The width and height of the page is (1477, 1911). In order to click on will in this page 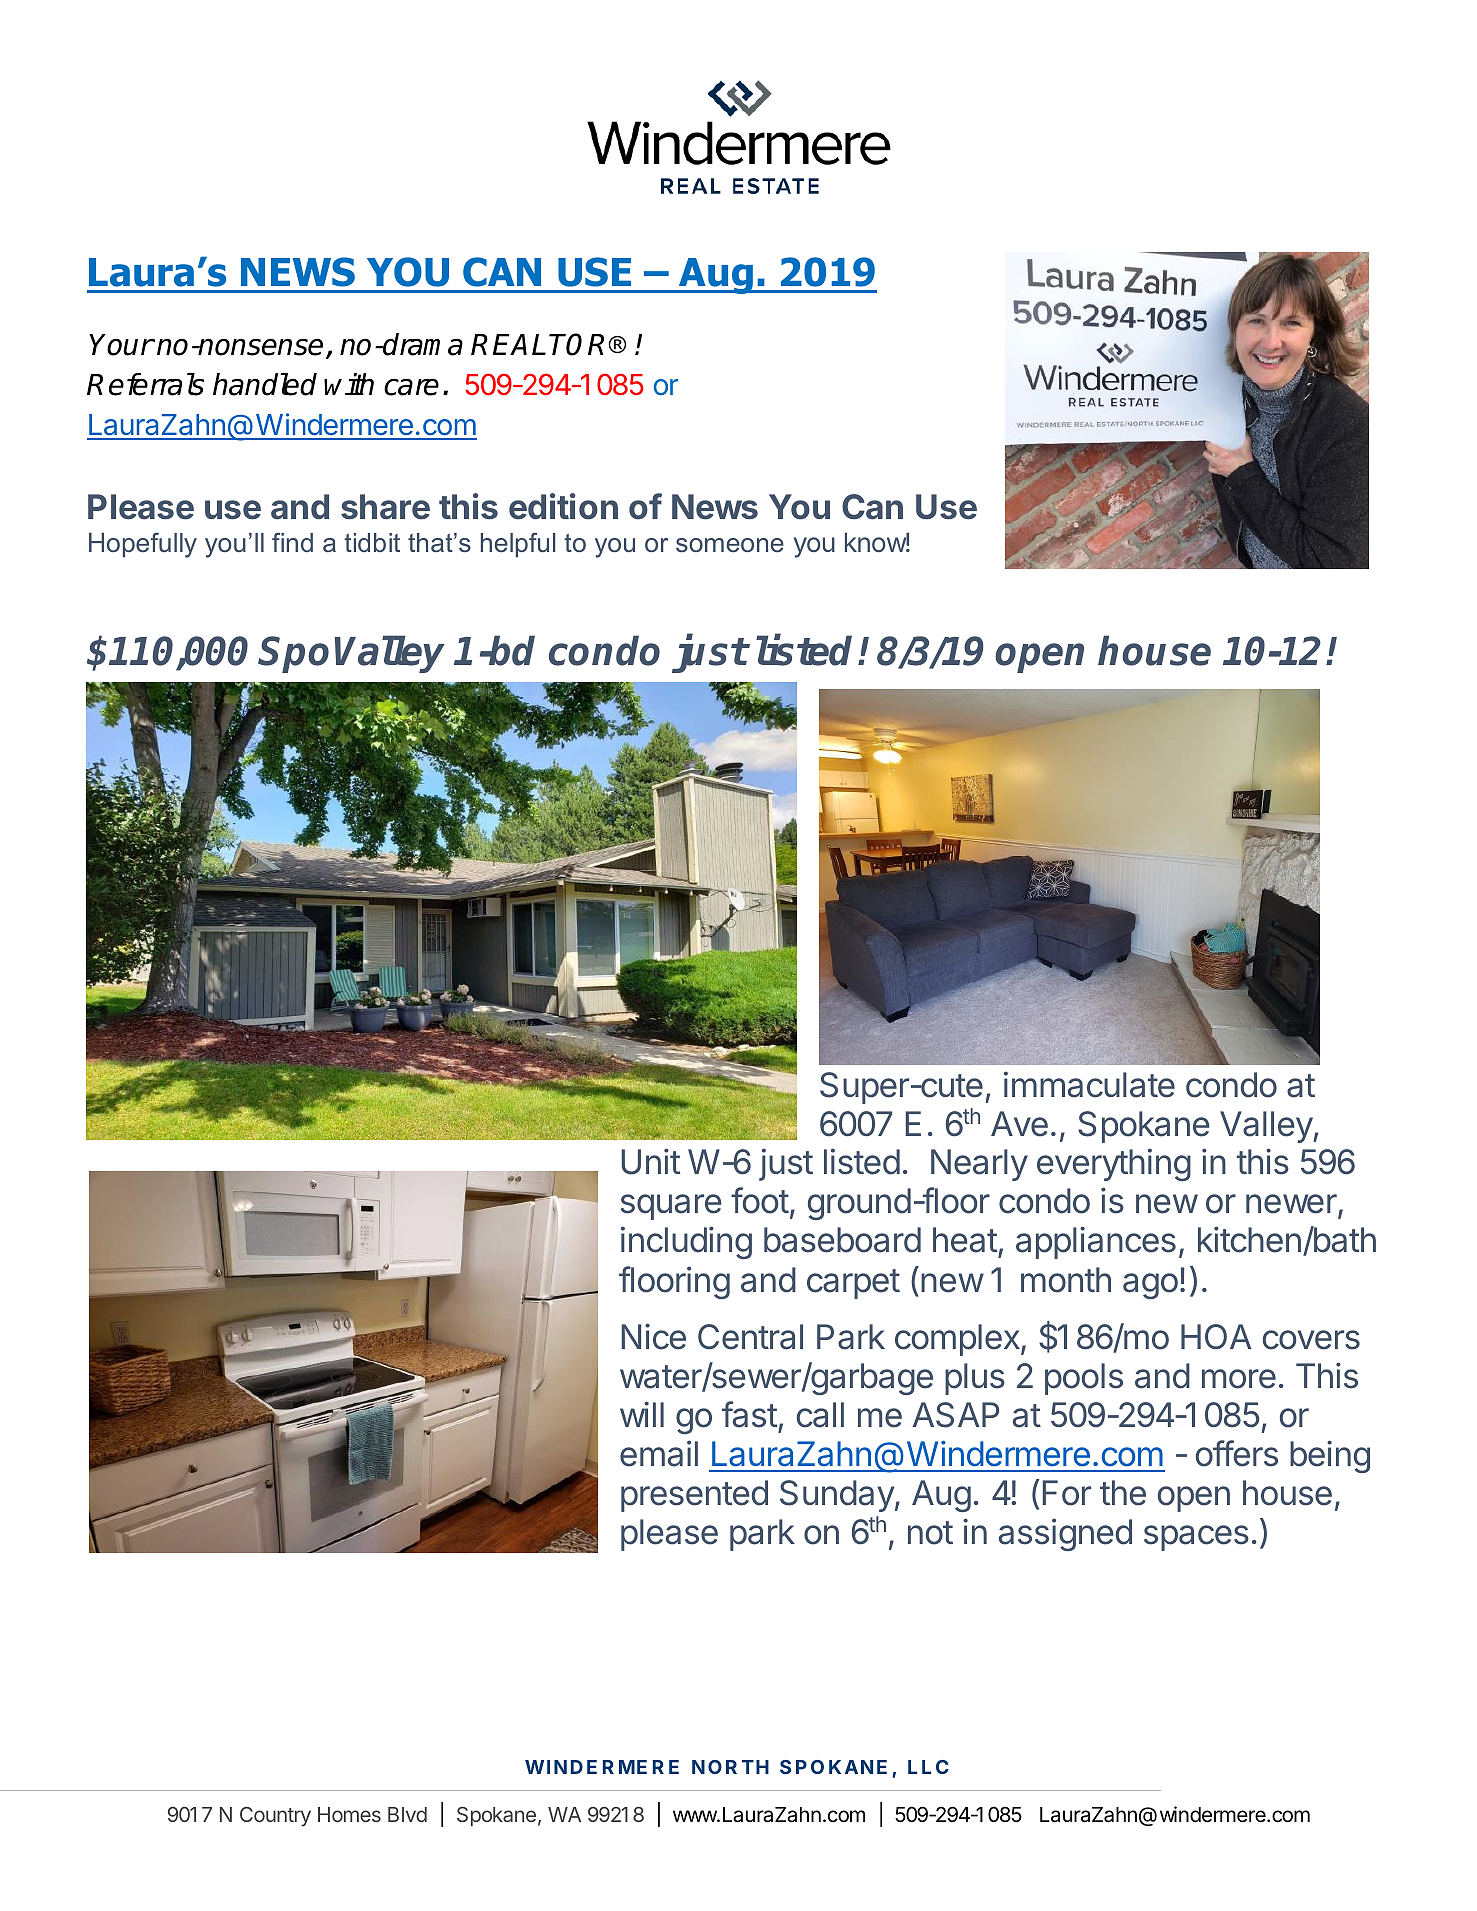, I will do `click(642, 1414)`.
